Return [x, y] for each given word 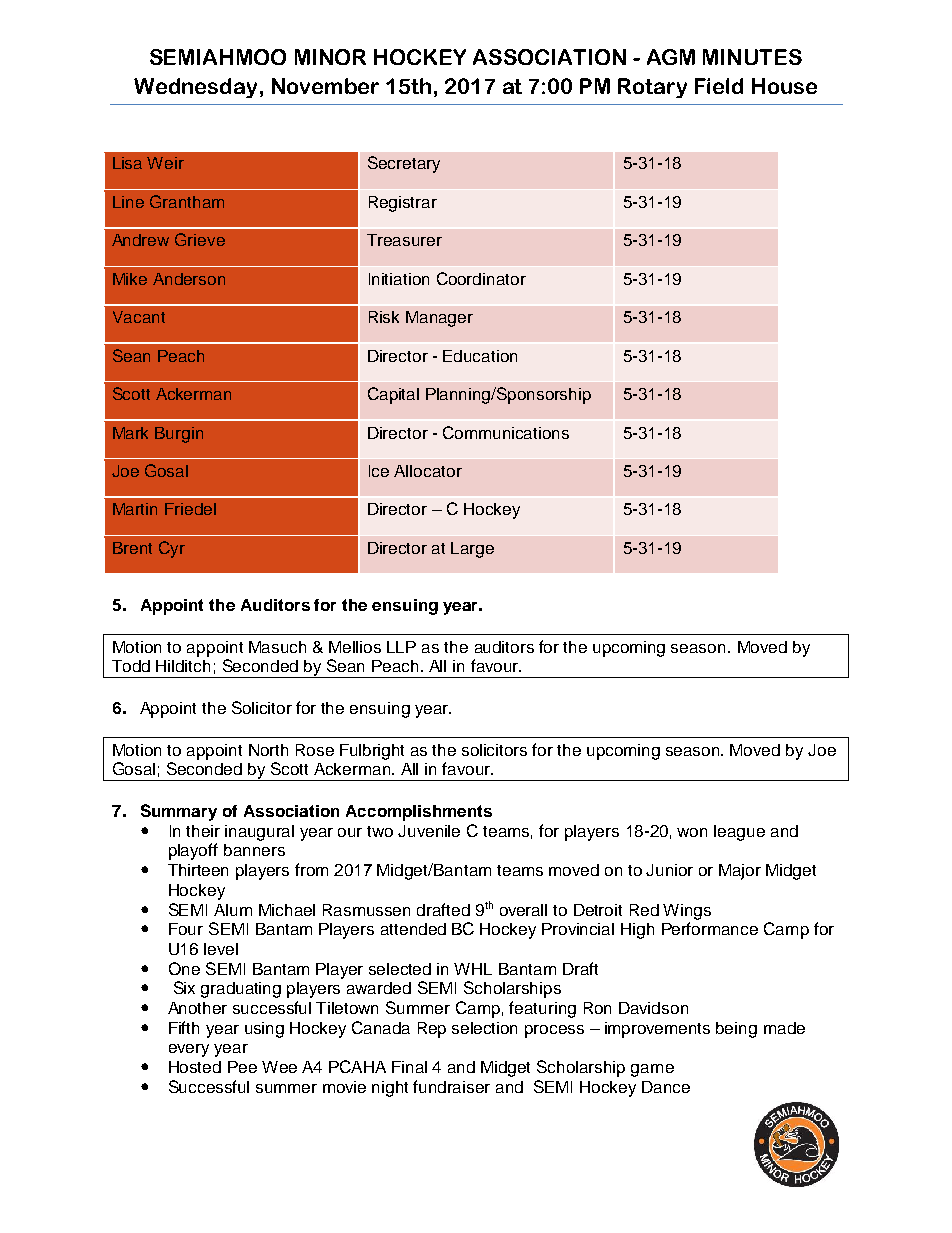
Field [719, 86]
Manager [439, 319]
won [692, 832]
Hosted [195, 1067]
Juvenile [429, 831]
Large [472, 550]
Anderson [189, 279]
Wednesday [195, 88]
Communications [506, 432]
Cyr [172, 549]
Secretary [404, 164]
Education [480, 356]
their [203, 831]
